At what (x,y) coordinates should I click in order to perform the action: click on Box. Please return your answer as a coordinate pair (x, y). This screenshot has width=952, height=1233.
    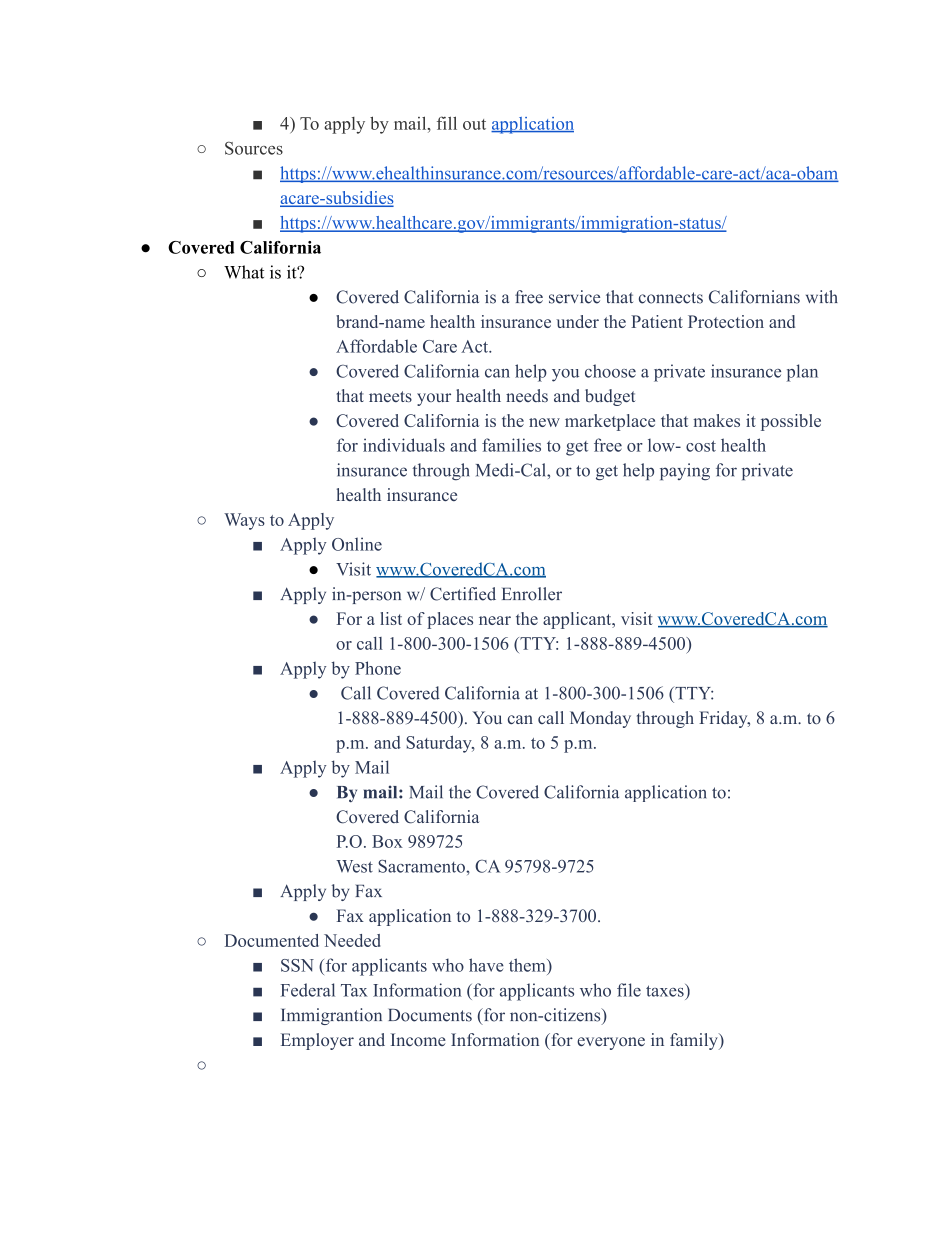
    Looking at the image, I should click on (387, 841).
